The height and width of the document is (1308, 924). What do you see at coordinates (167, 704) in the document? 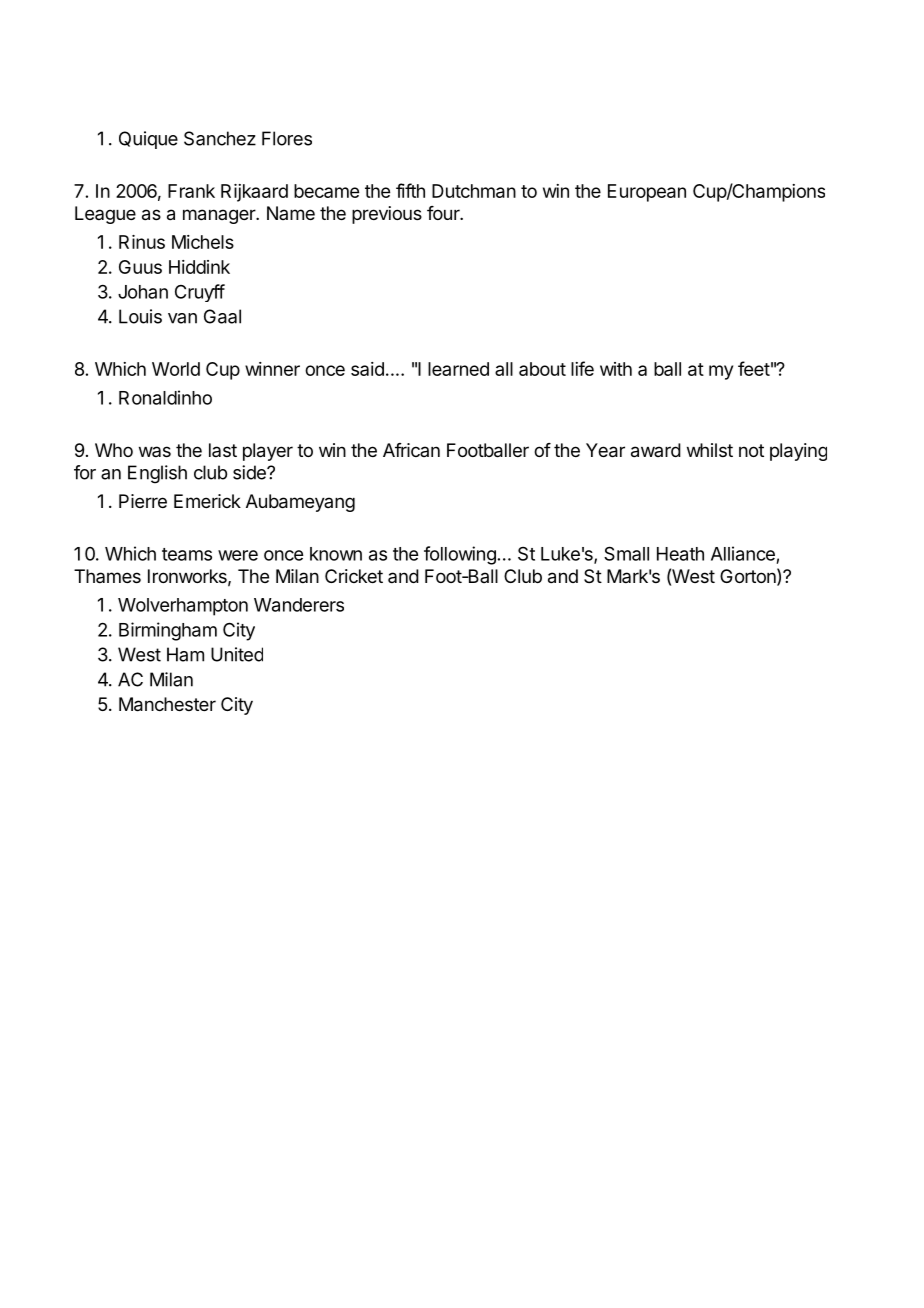
I see `Manchester` at bounding box center [167, 704].
